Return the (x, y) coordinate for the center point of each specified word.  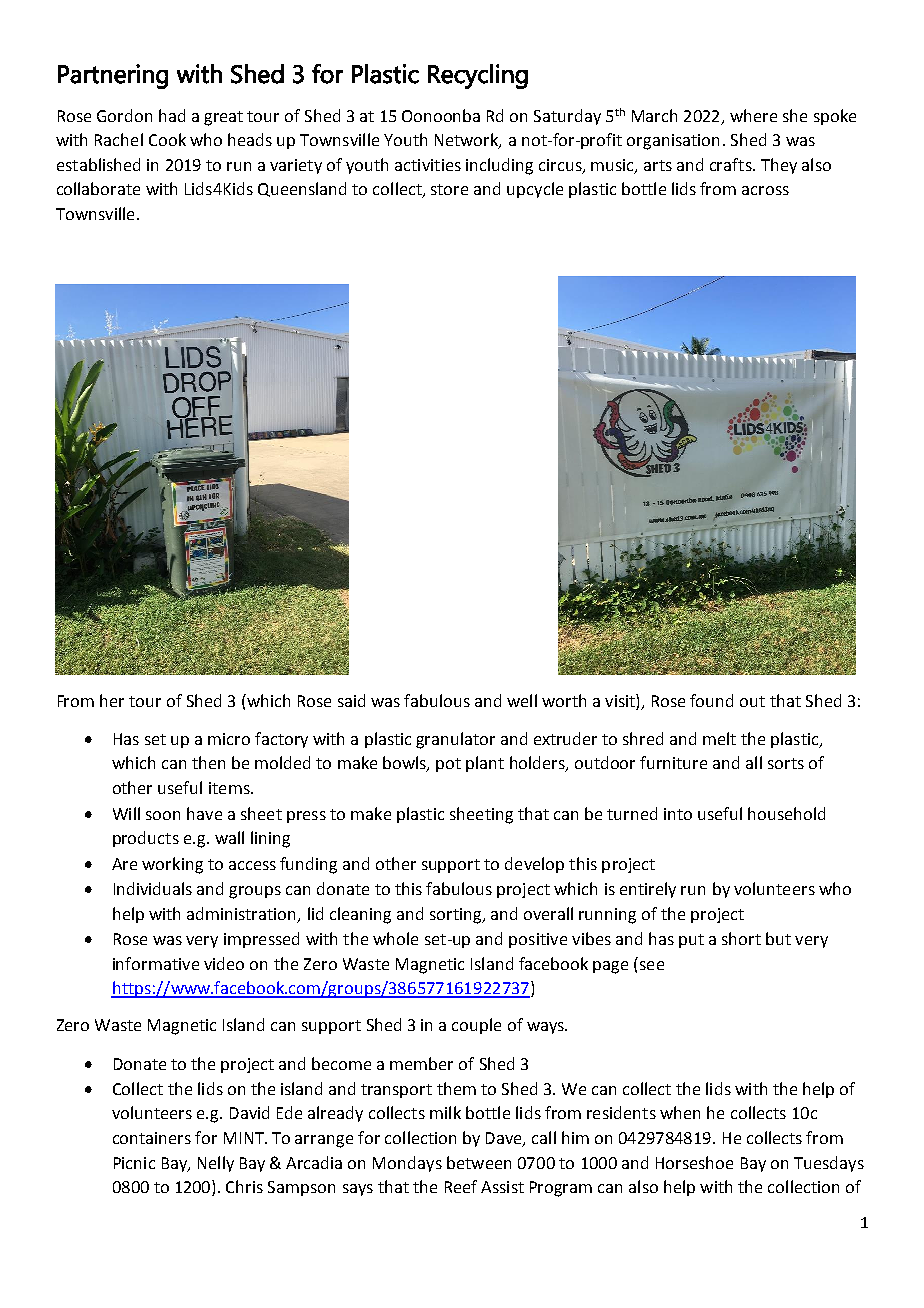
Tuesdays (829, 1164)
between (479, 1162)
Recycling (478, 76)
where (753, 115)
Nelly (216, 1164)
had (172, 115)
